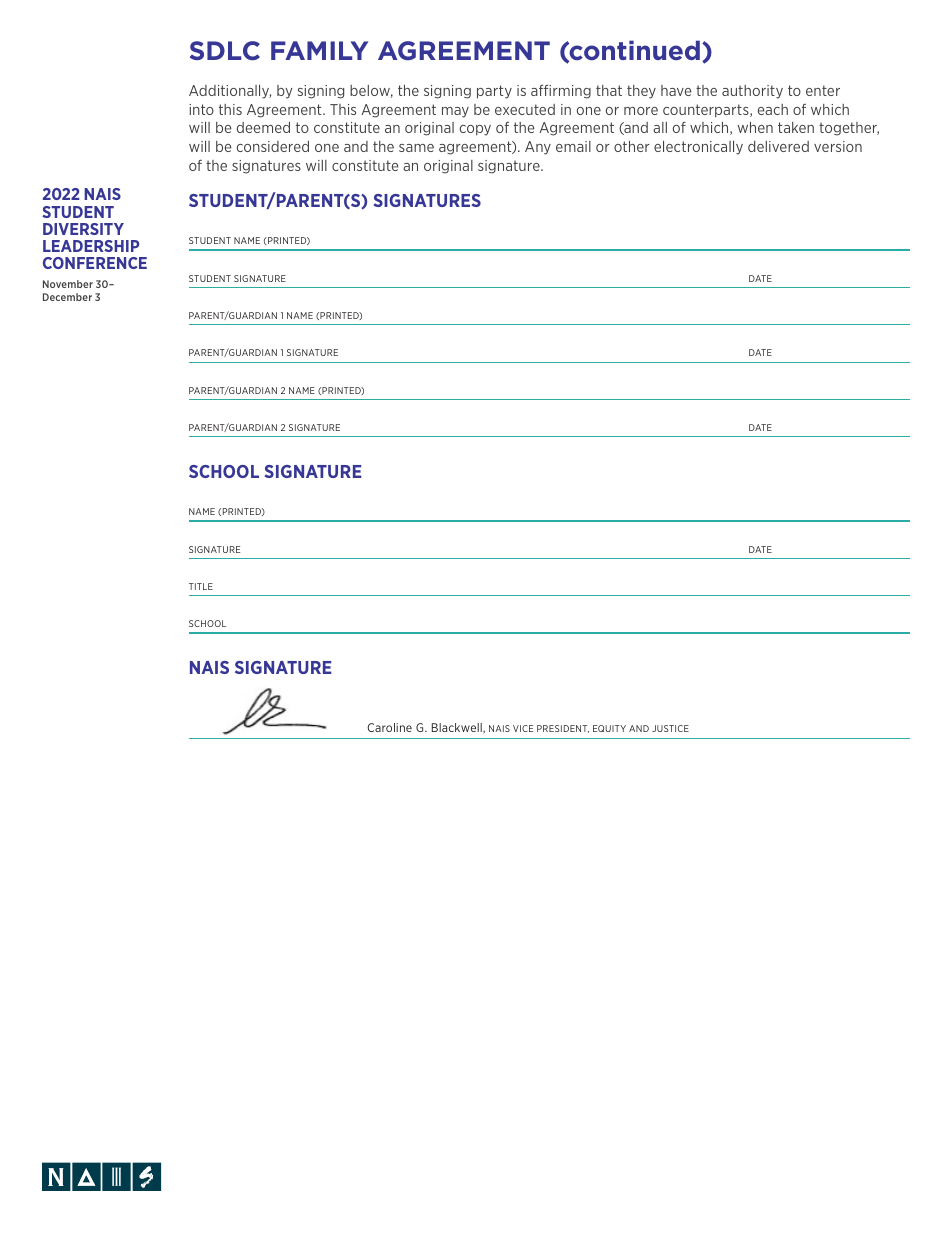  Describe the element at coordinates (494, 92) in the page. I see `party` at that location.
